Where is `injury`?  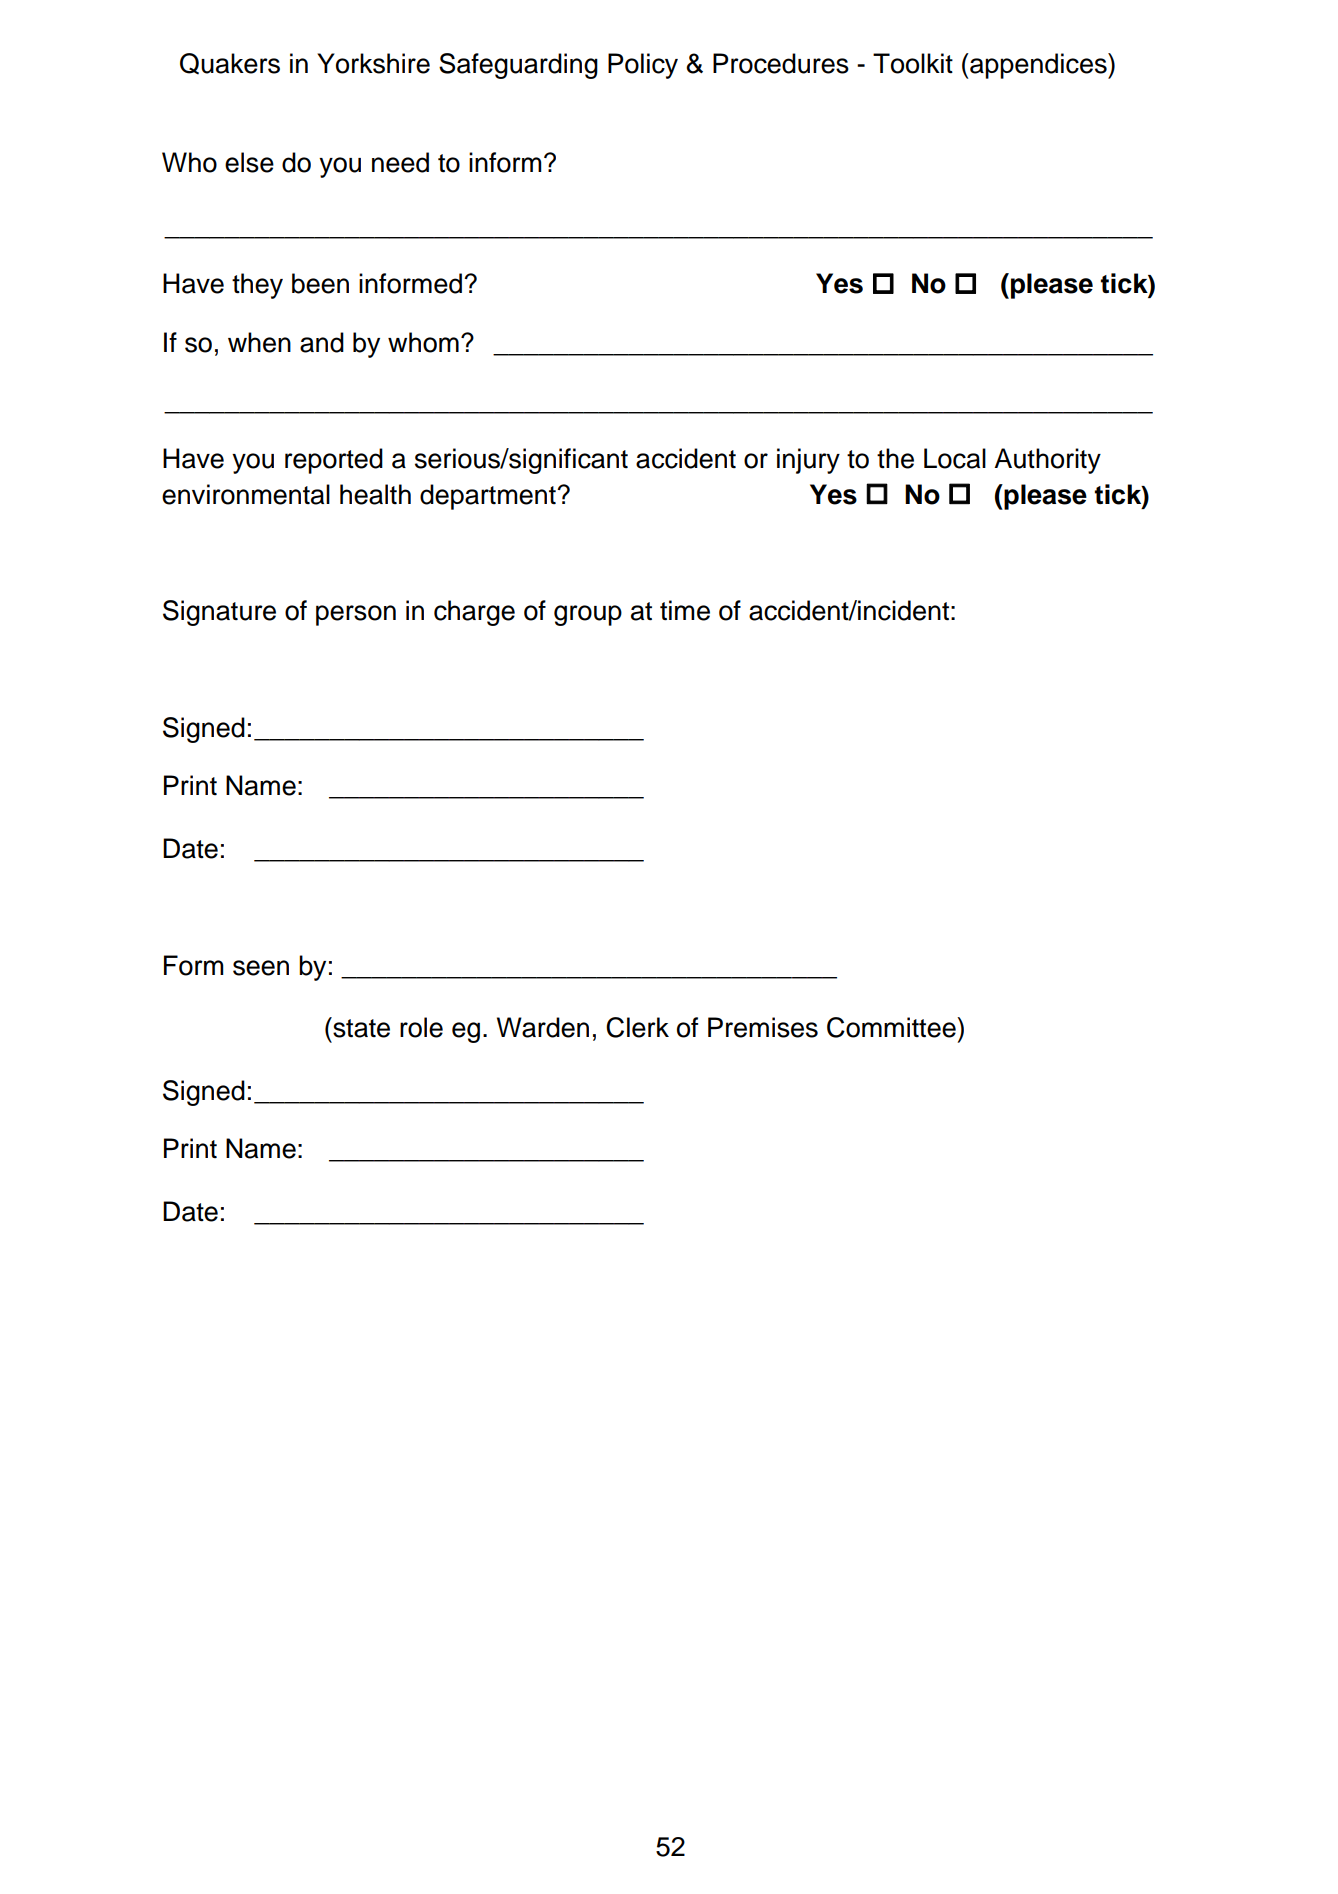 injury is located at coordinates (808, 461).
